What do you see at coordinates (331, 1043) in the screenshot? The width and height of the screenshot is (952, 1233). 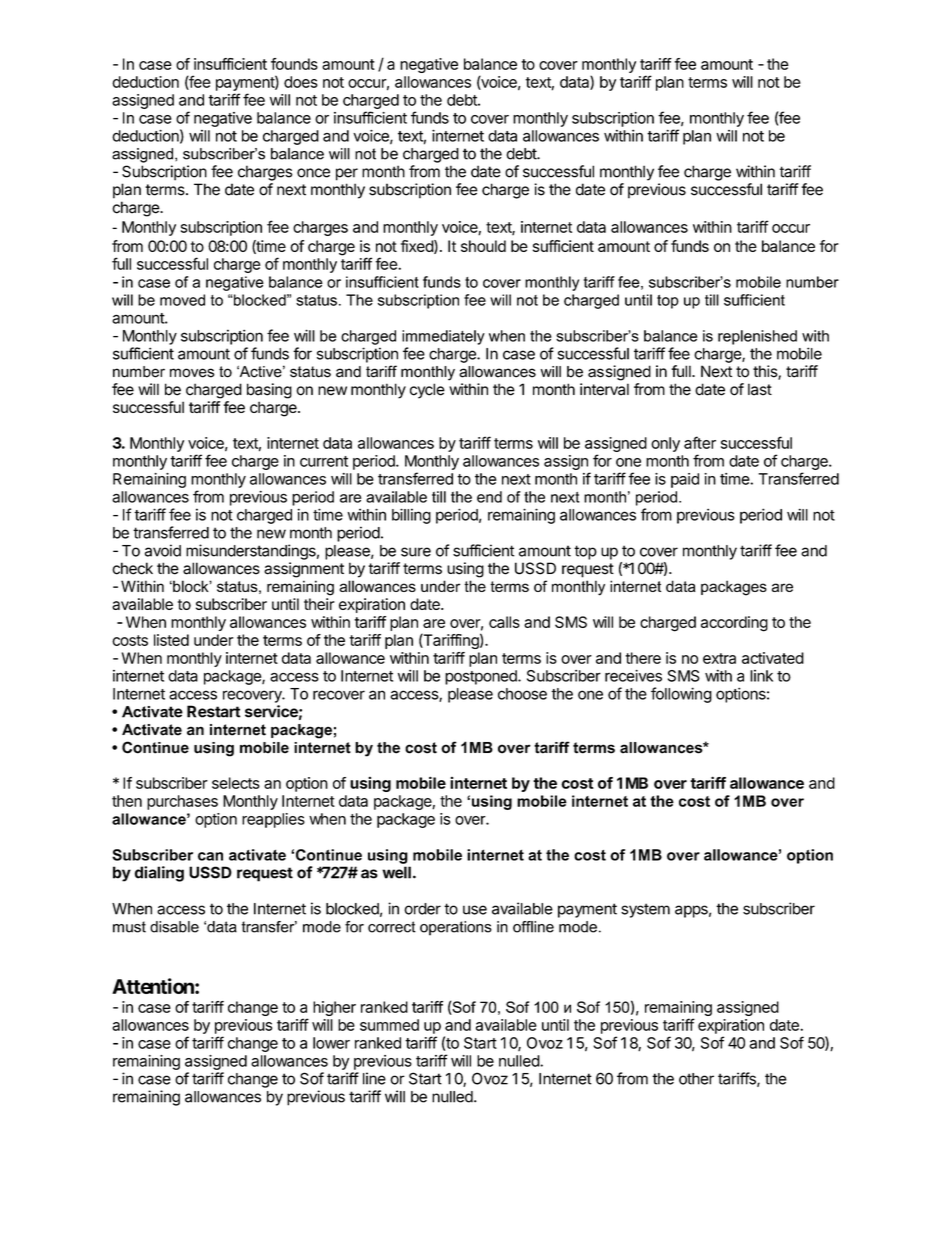 I see `lower` at bounding box center [331, 1043].
